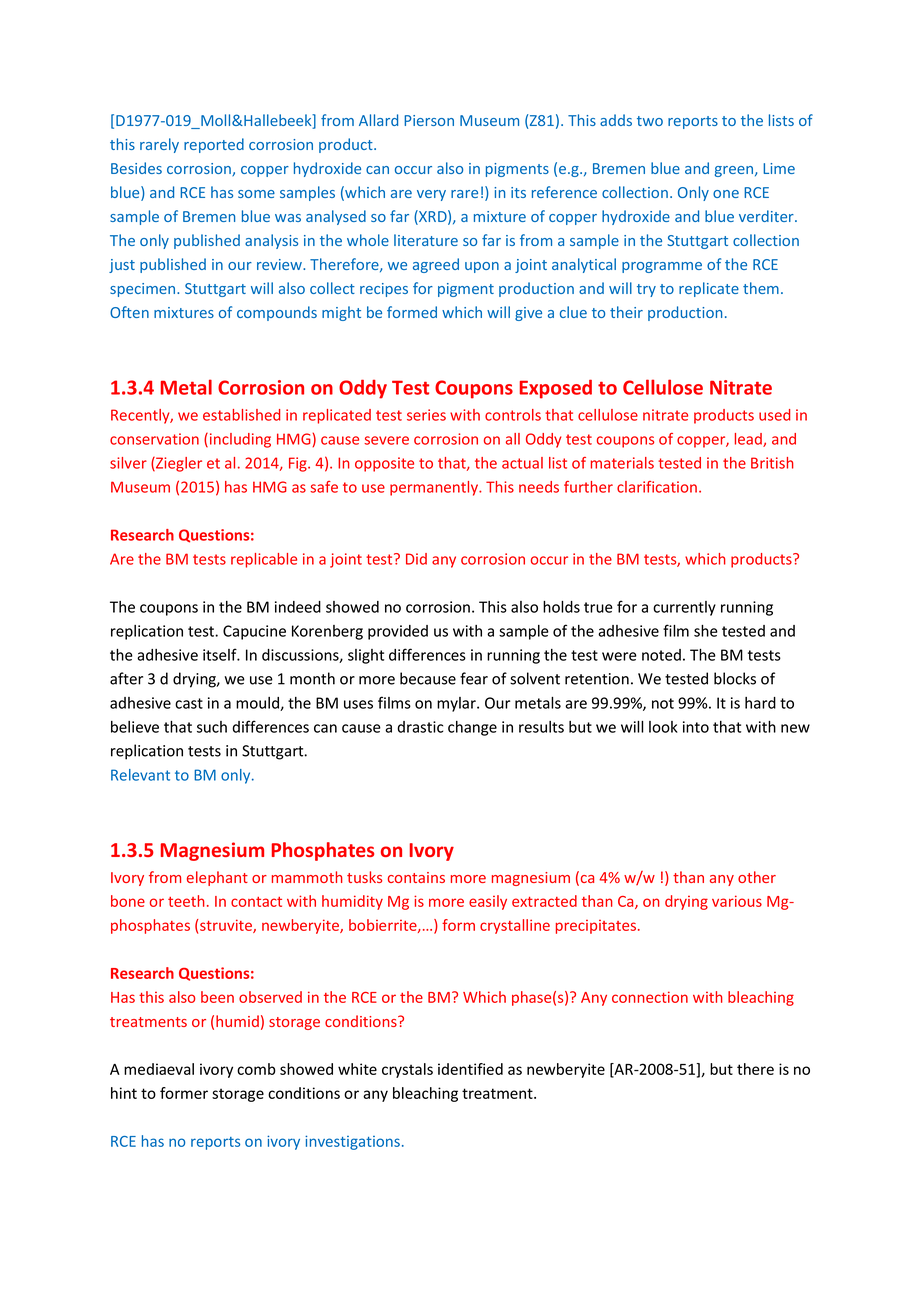 This screenshot has height=1308, width=924. What do you see at coordinates (429, 120) in the screenshot?
I see `Pierson` at bounding box center [429, 120].
